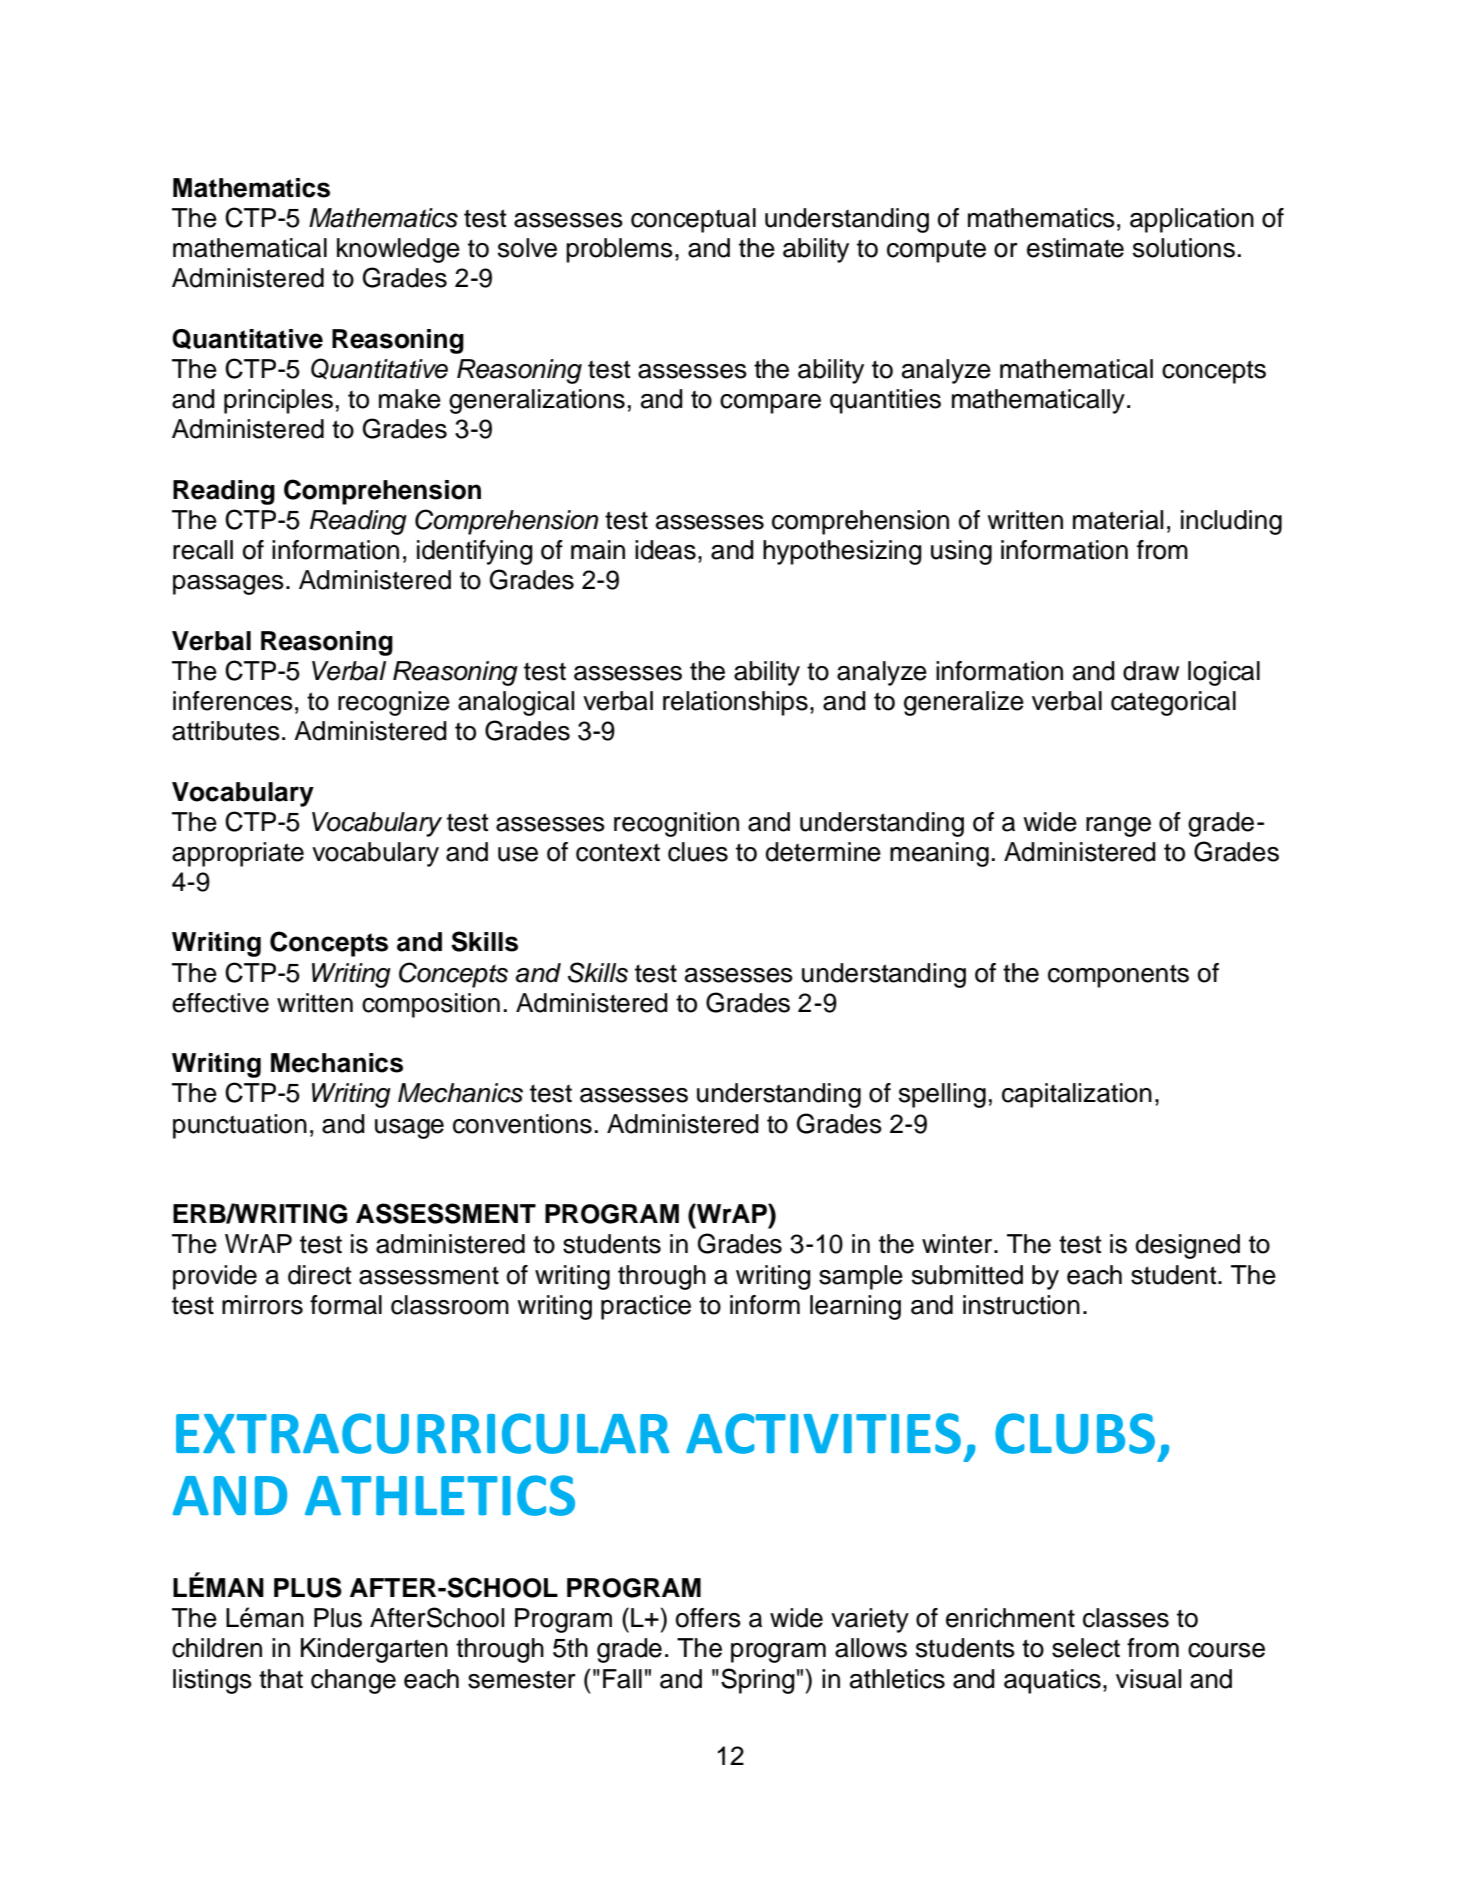  Describe the element at coordinates (346, 1305) in the screenshot. I see `formal` at that location.
